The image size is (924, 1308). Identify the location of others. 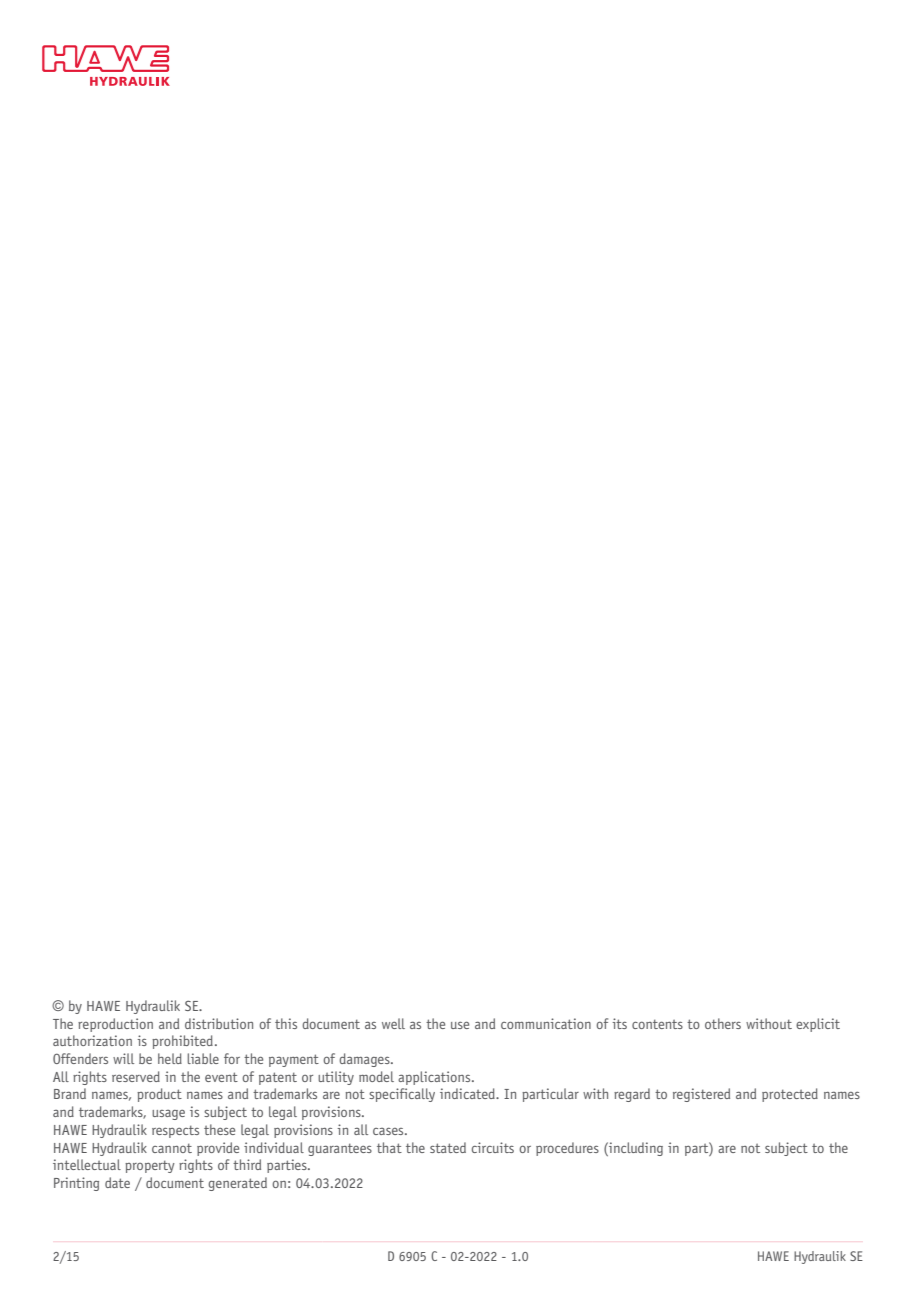
(723, 1023).
